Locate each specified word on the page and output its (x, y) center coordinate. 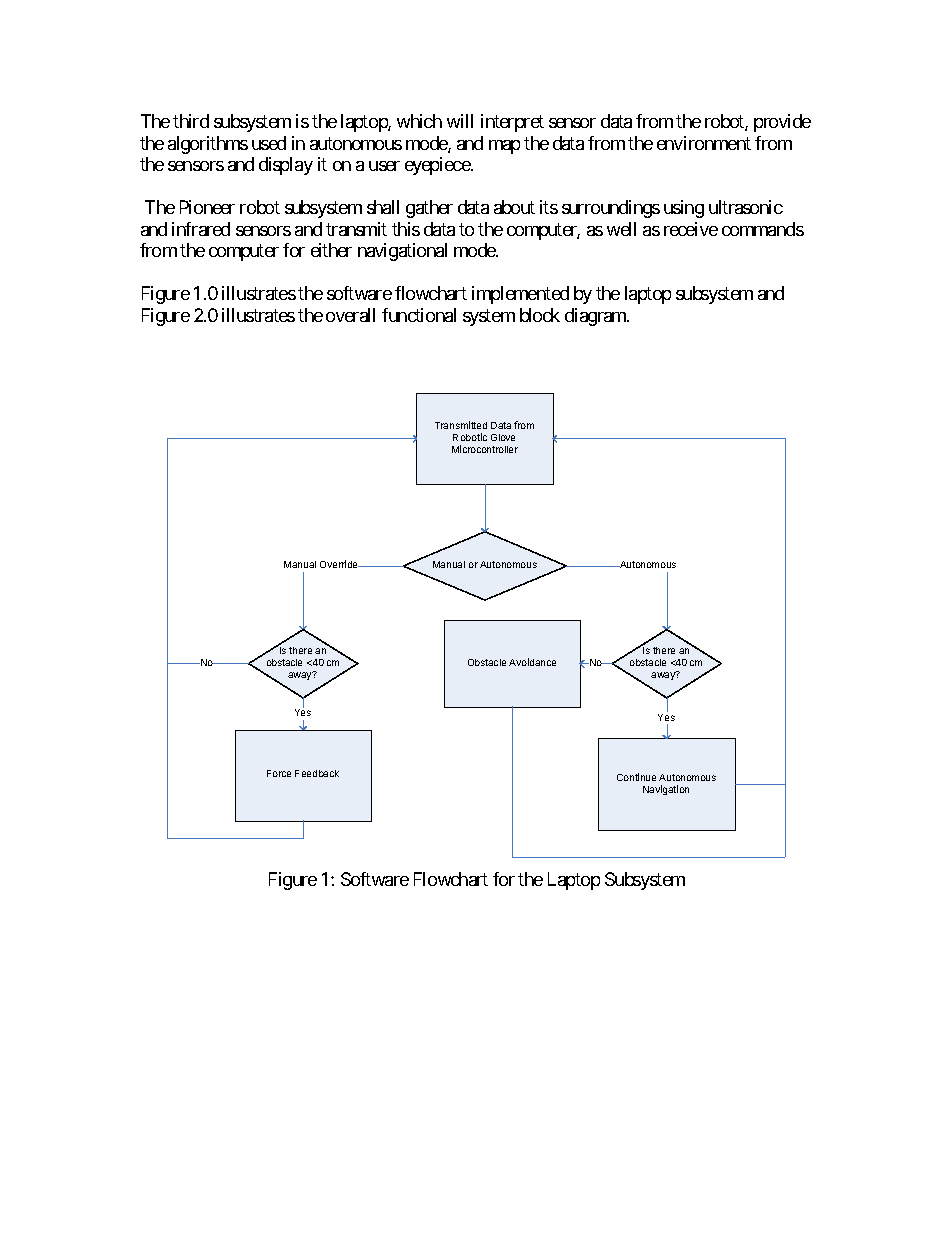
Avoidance (532, 662)
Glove (503, 437)
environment (704, 143)
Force (279, 773)
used (269, 143)
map (504, 147)
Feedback (317, 773)
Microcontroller (485, 449)
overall (350, 315)
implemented (520, 295)
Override (340, 564)
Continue (636, 777)
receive (691, 229)
